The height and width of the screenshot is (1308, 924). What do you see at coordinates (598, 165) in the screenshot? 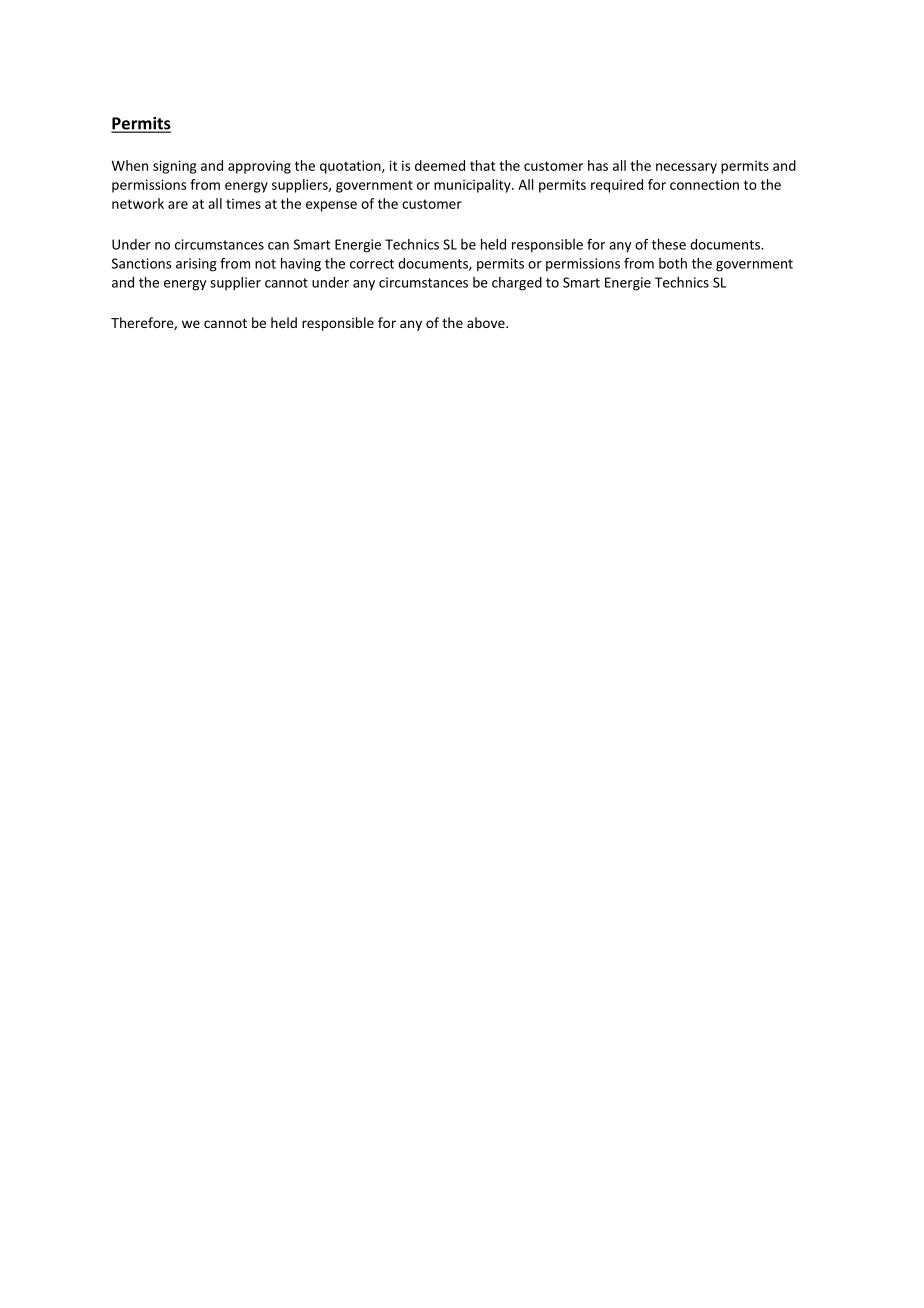
I see `has` at bounding box center [598, 165].
